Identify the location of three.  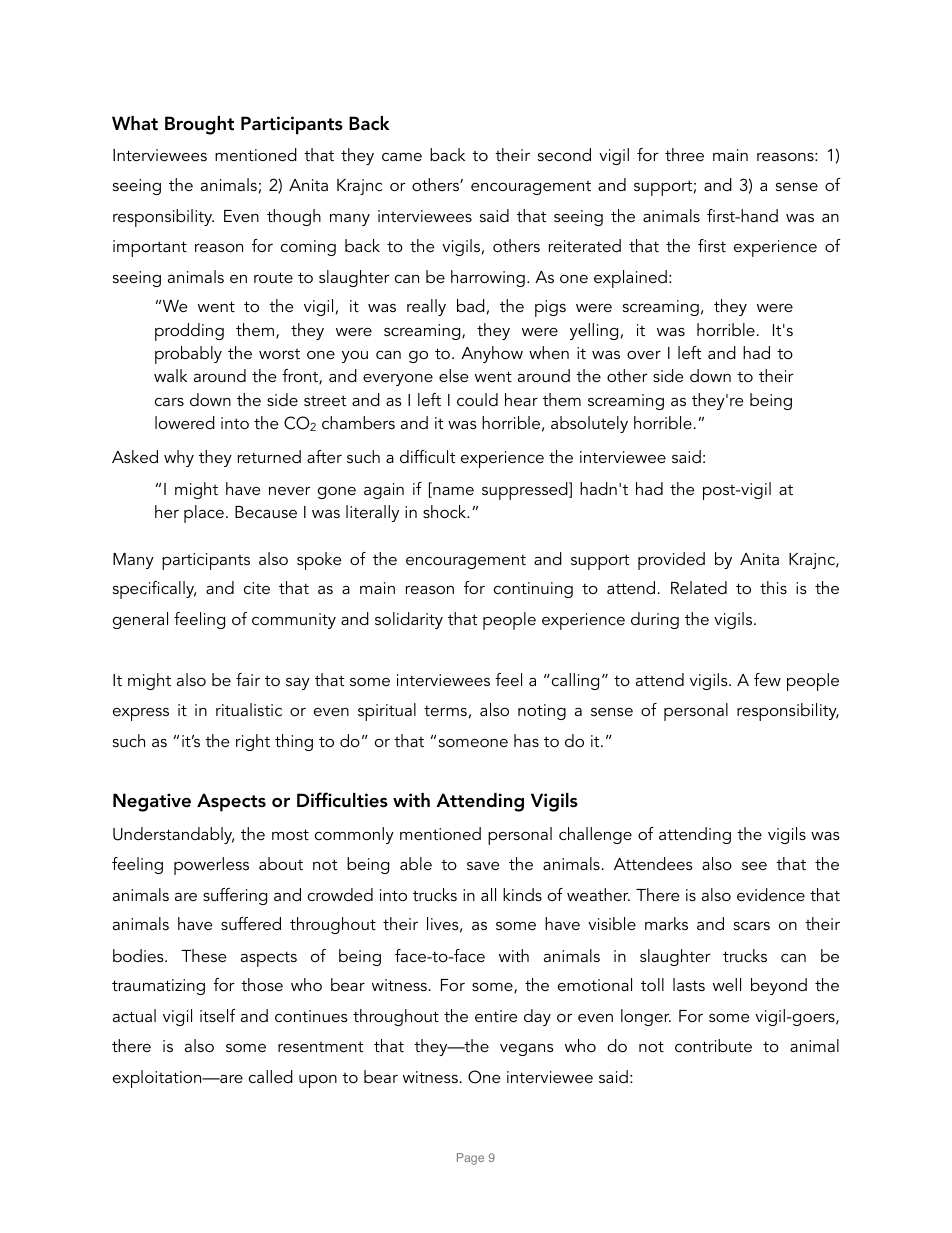
(684, 154).
